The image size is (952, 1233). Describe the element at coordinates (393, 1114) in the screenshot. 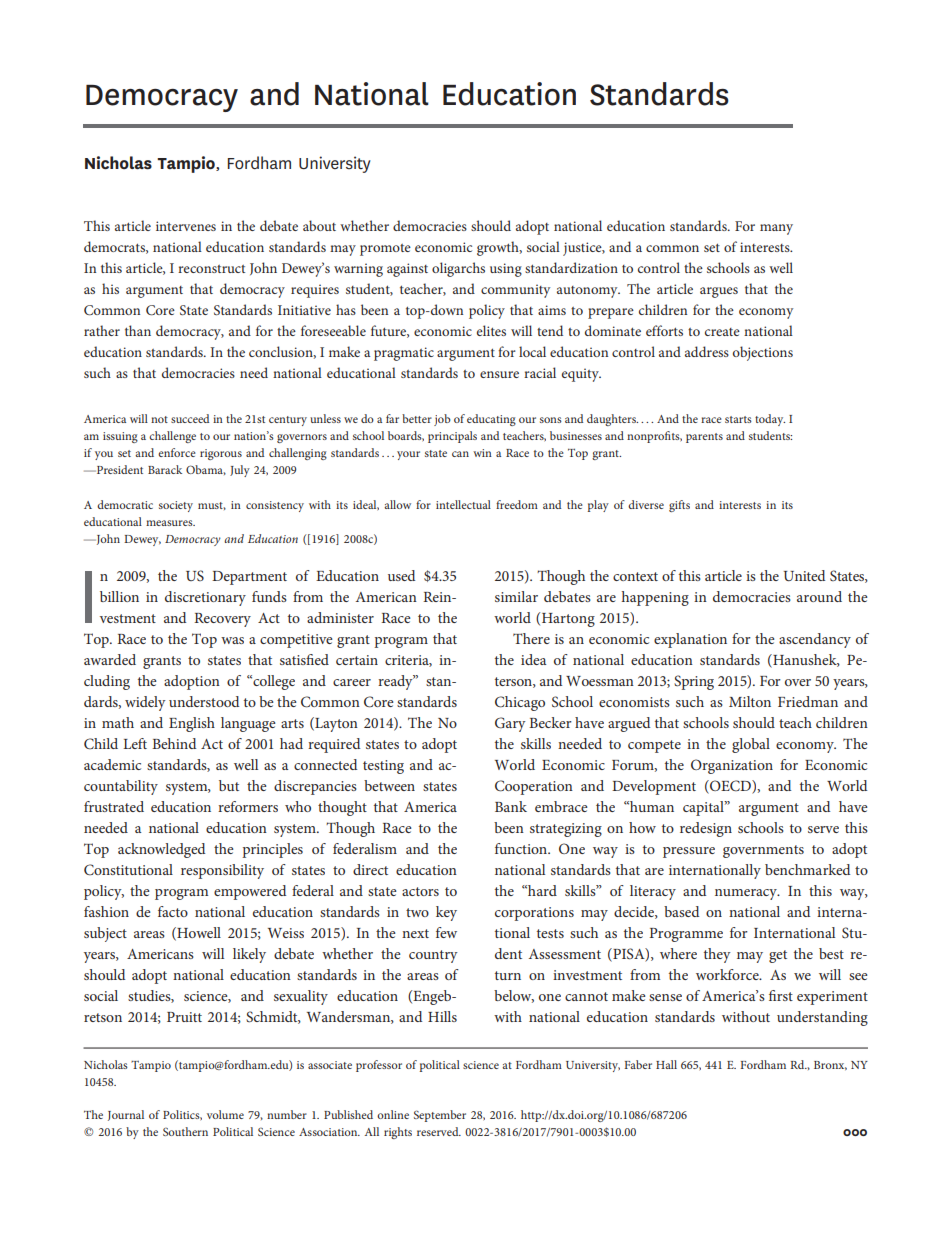

I see `online` at that location.
